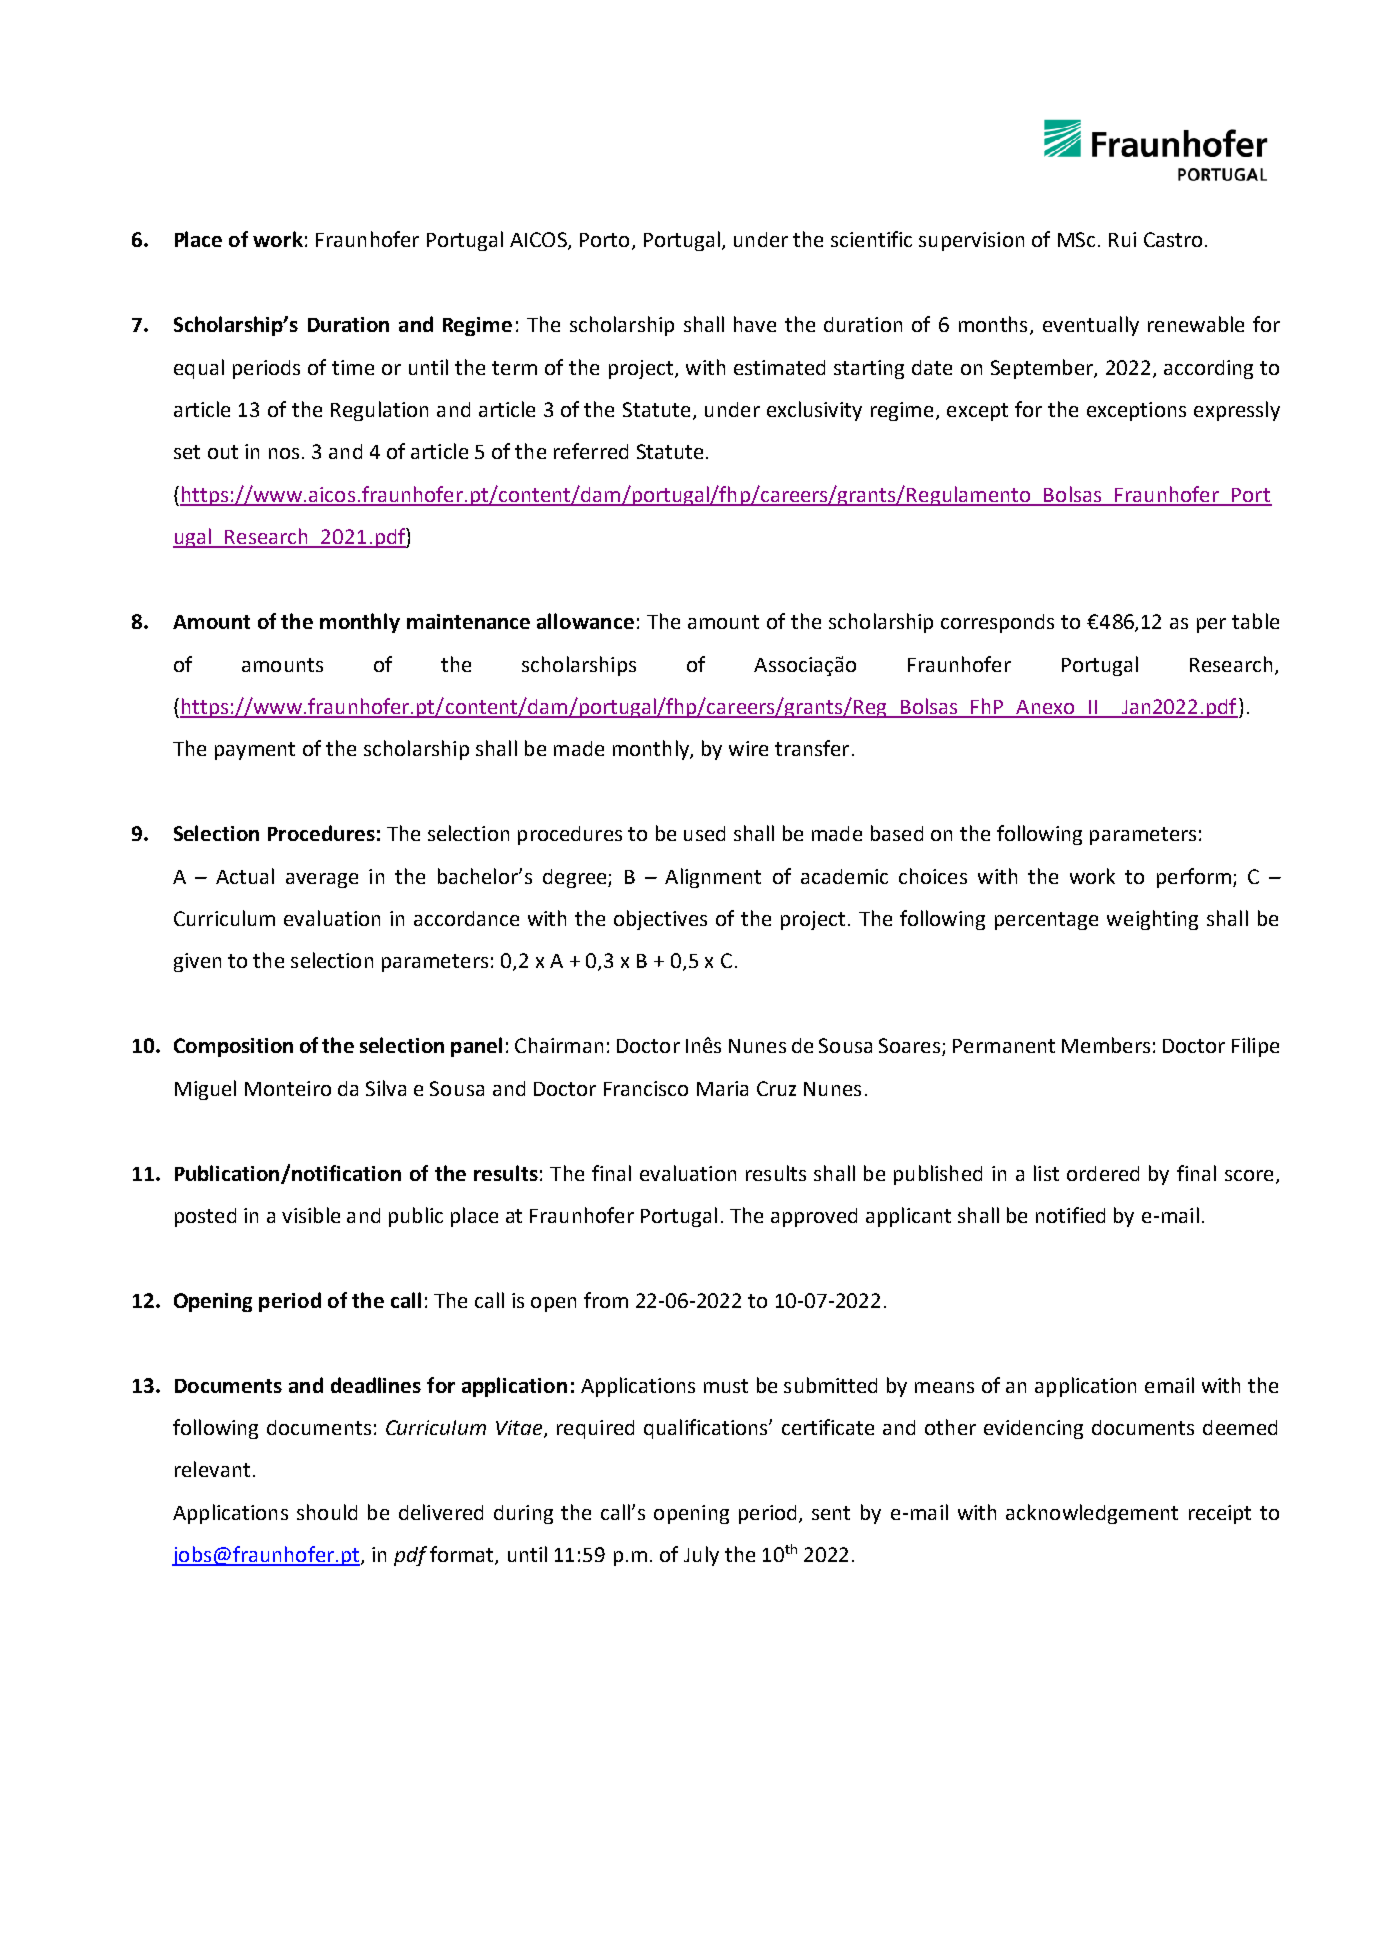 This screenshot has height=1950, width=1379. What do you see at coordinates (386, 1088) in the screenshot?
I see `Silva` at bounding box center [386, 1088].
